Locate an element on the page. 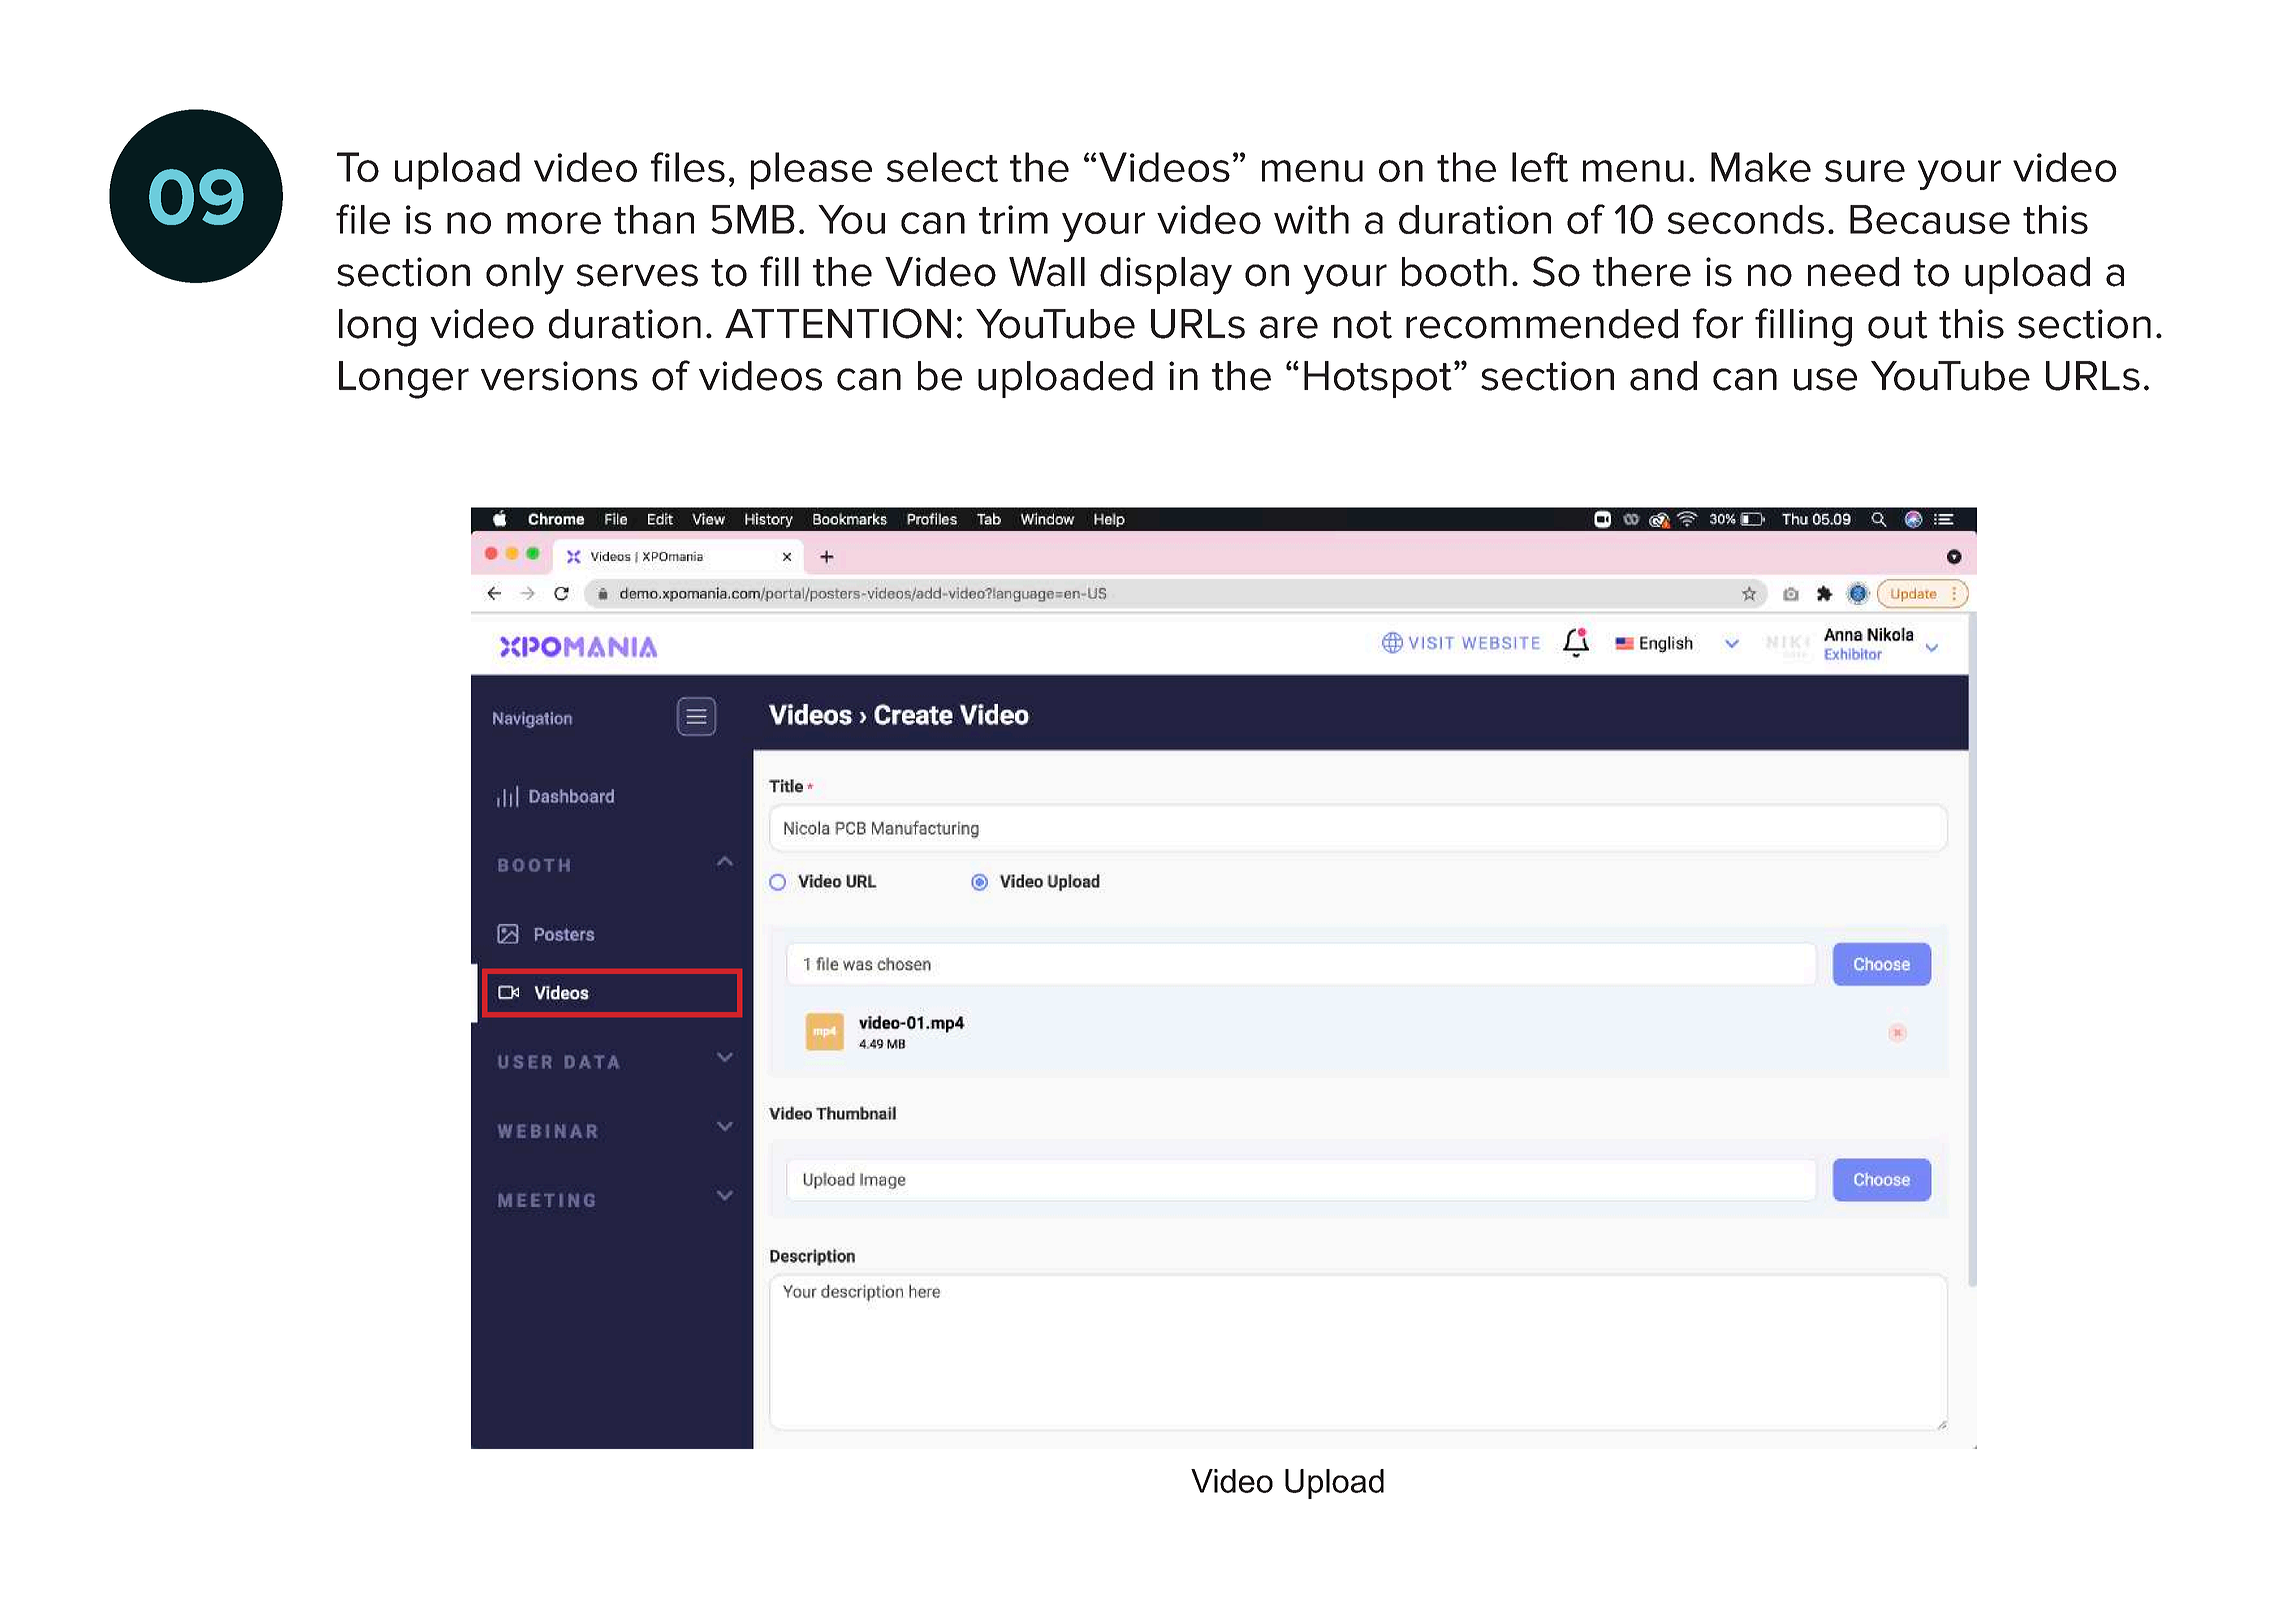 Image resolution: width=2282 pixels, height=1614 pixels. seconds is located at coordinates (1746, 219).
